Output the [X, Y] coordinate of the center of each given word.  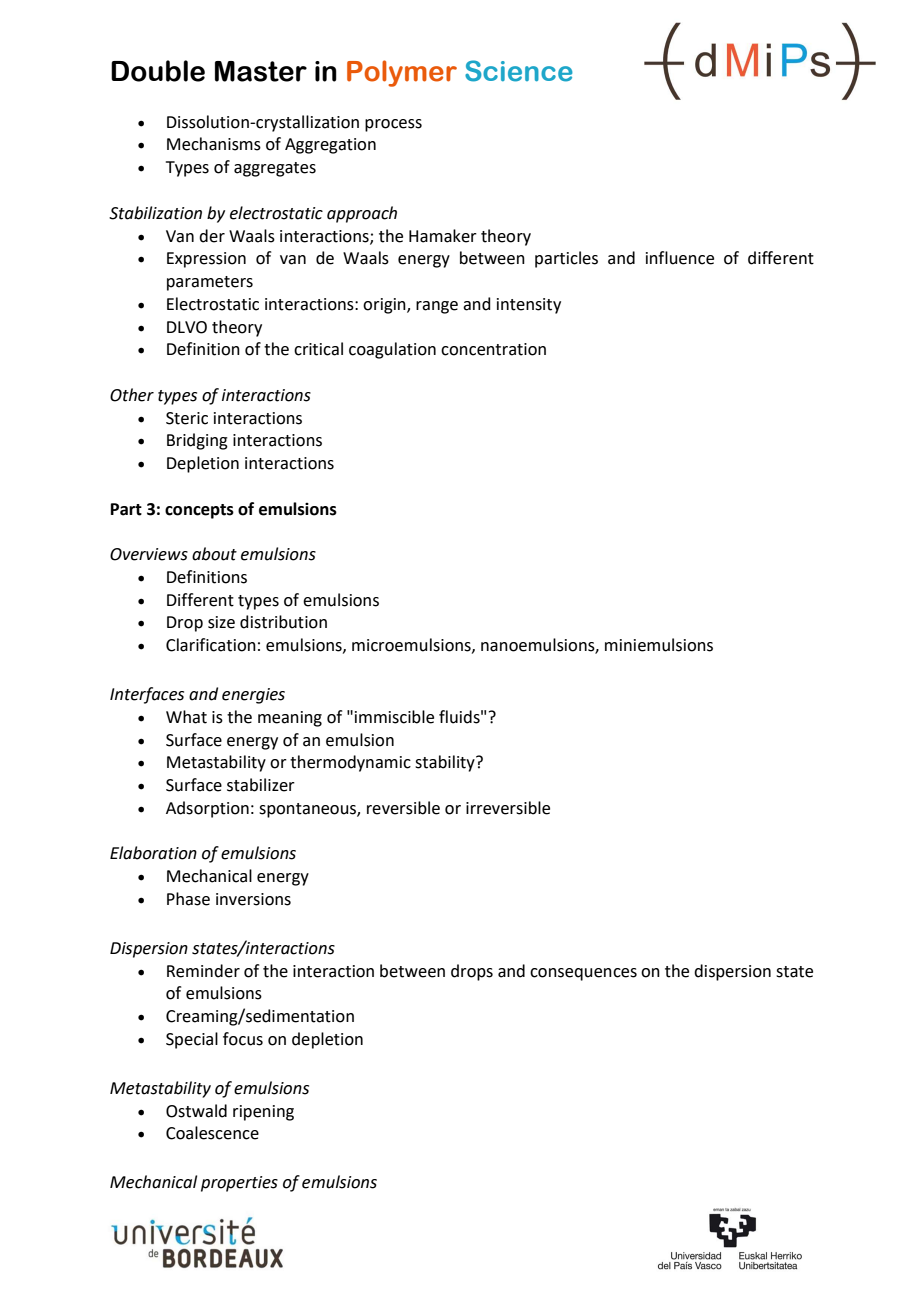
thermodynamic [350, 763]
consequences [583, 974]
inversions [253, 899]
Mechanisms [214, 144]
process [393, 125]
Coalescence [212, 1133]
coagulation [392, 350]
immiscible [394, 717]
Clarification [211, 645]
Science [519, 71]
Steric [187, 418]
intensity [529, 306]
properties [239, 1184]
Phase [188, 899]
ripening [263, 1113]
